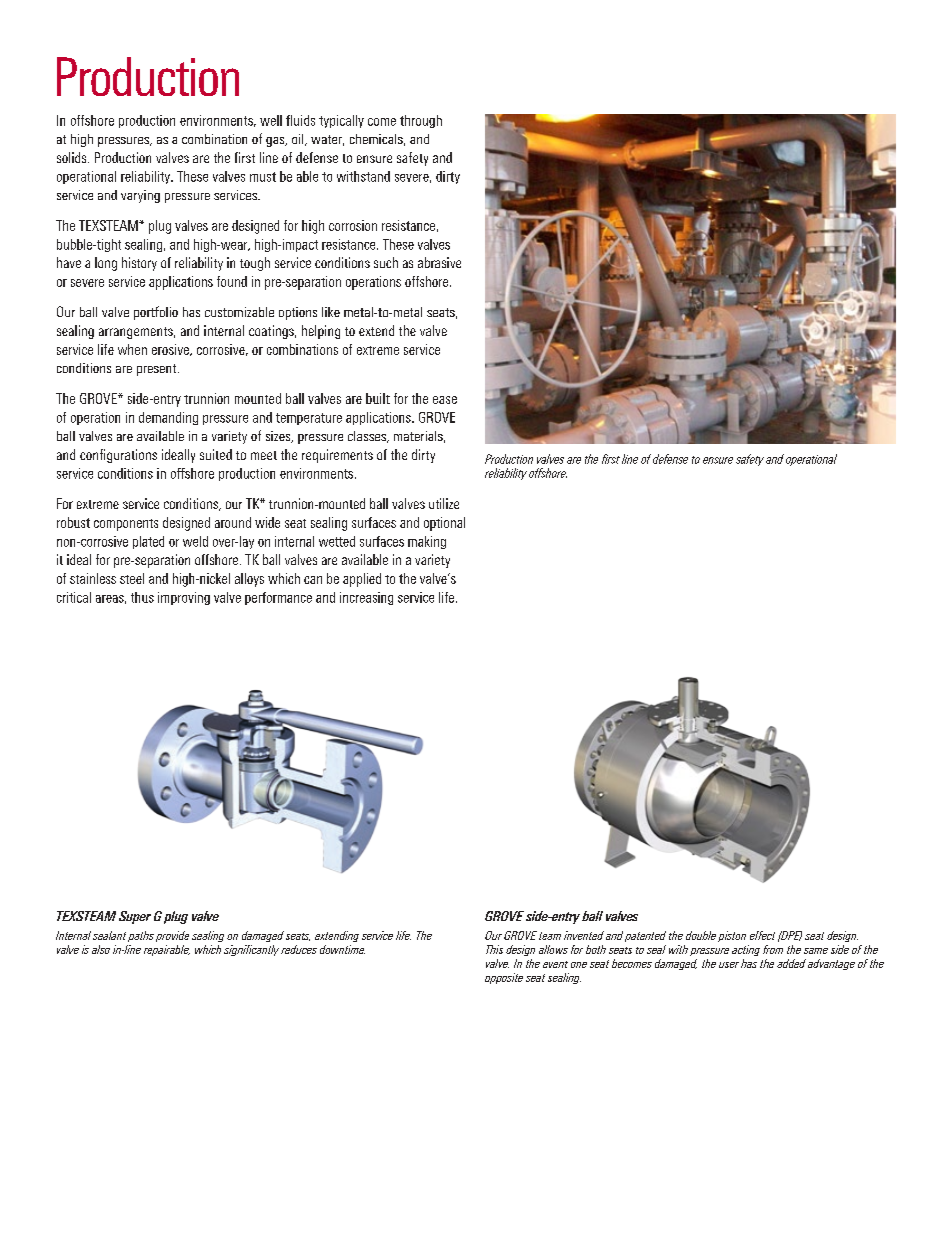  Describe the element at coordinates (494, 949) in the page. I see `This` at that location.
